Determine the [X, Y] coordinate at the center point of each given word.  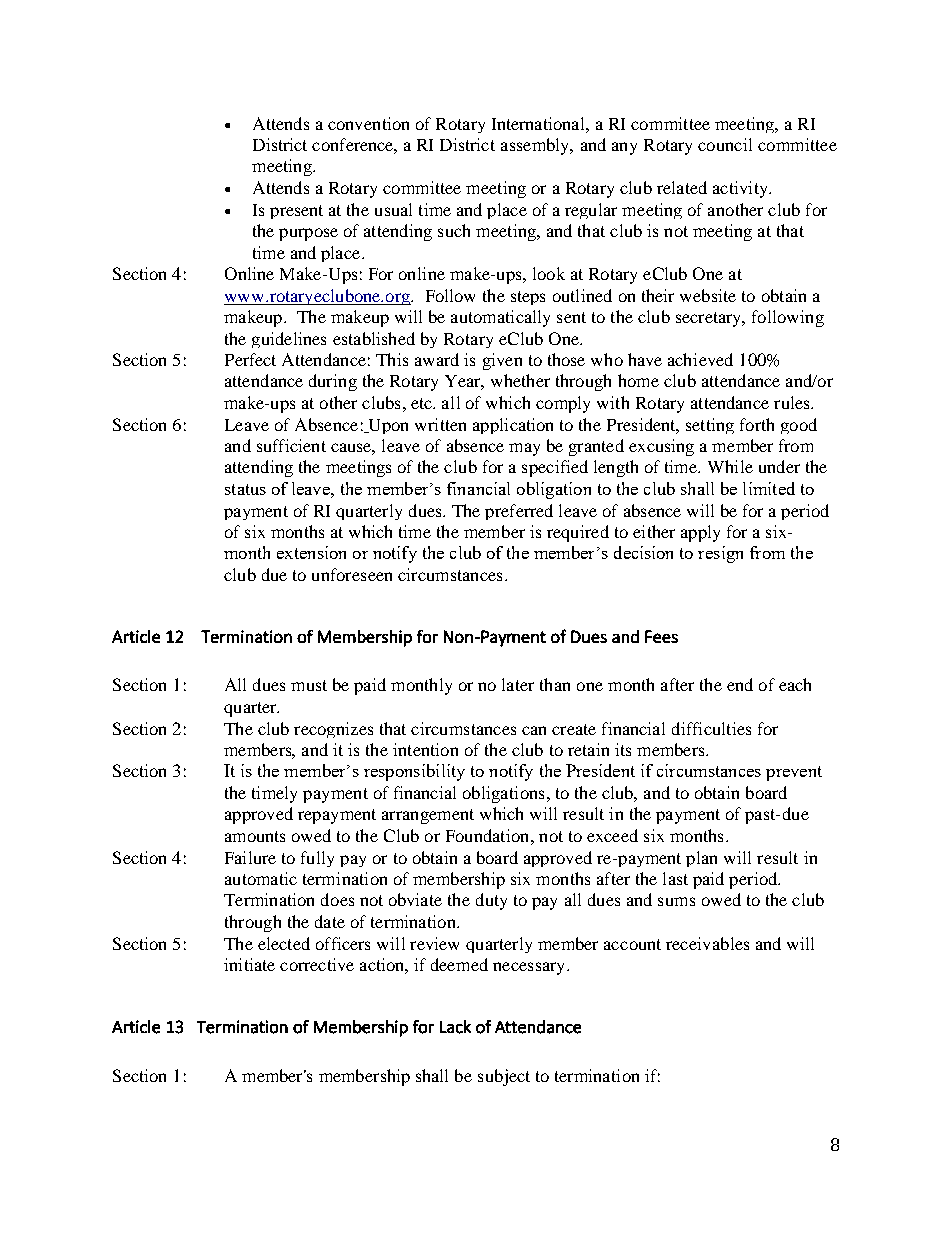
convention [368, 123]
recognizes [333, 730]
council [725, 144]
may [524, 449]
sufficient [291, 445]
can [534, 730]
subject [504, 1077]
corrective [317, 964]
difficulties [711, 728]
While [730, 466]
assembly [536, 146]
